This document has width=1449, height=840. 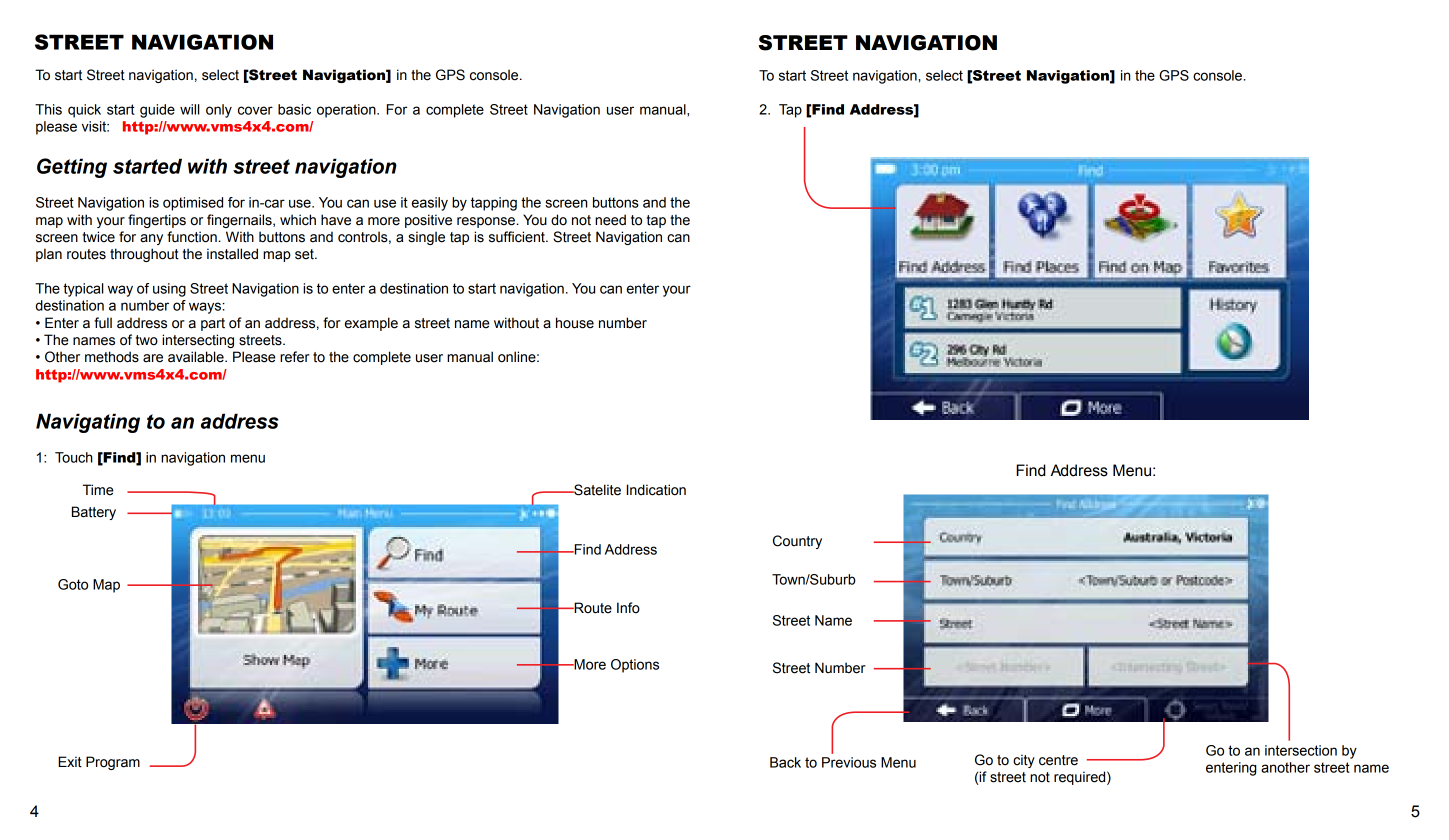 I want to click on Back, so click(x=785, y=762).
